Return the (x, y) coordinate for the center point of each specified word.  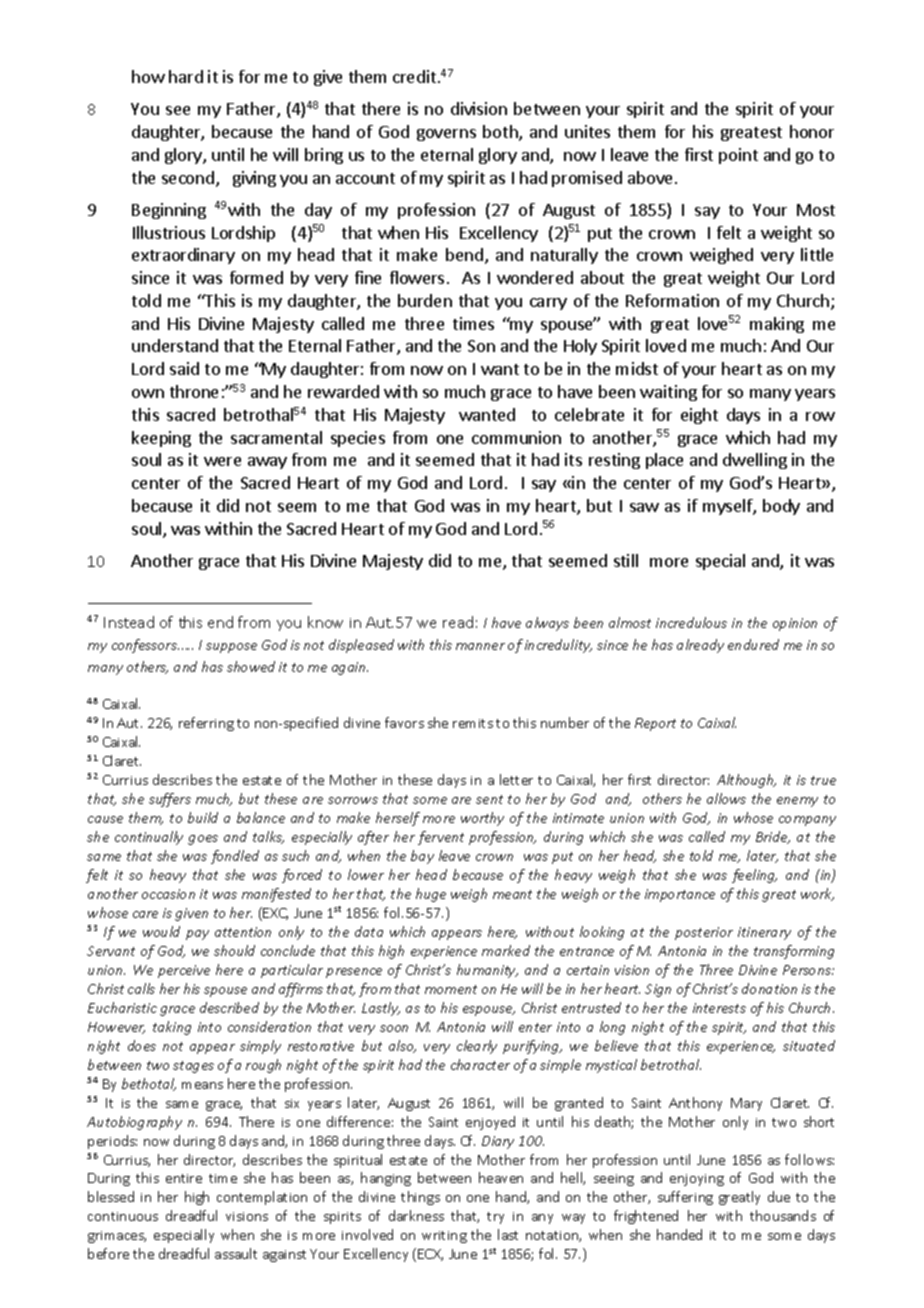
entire (184, 1178)
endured (753, 644)
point (738, 156)
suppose (231, 648)
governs (446, 135)
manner (480, 646)
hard (186, 76)
